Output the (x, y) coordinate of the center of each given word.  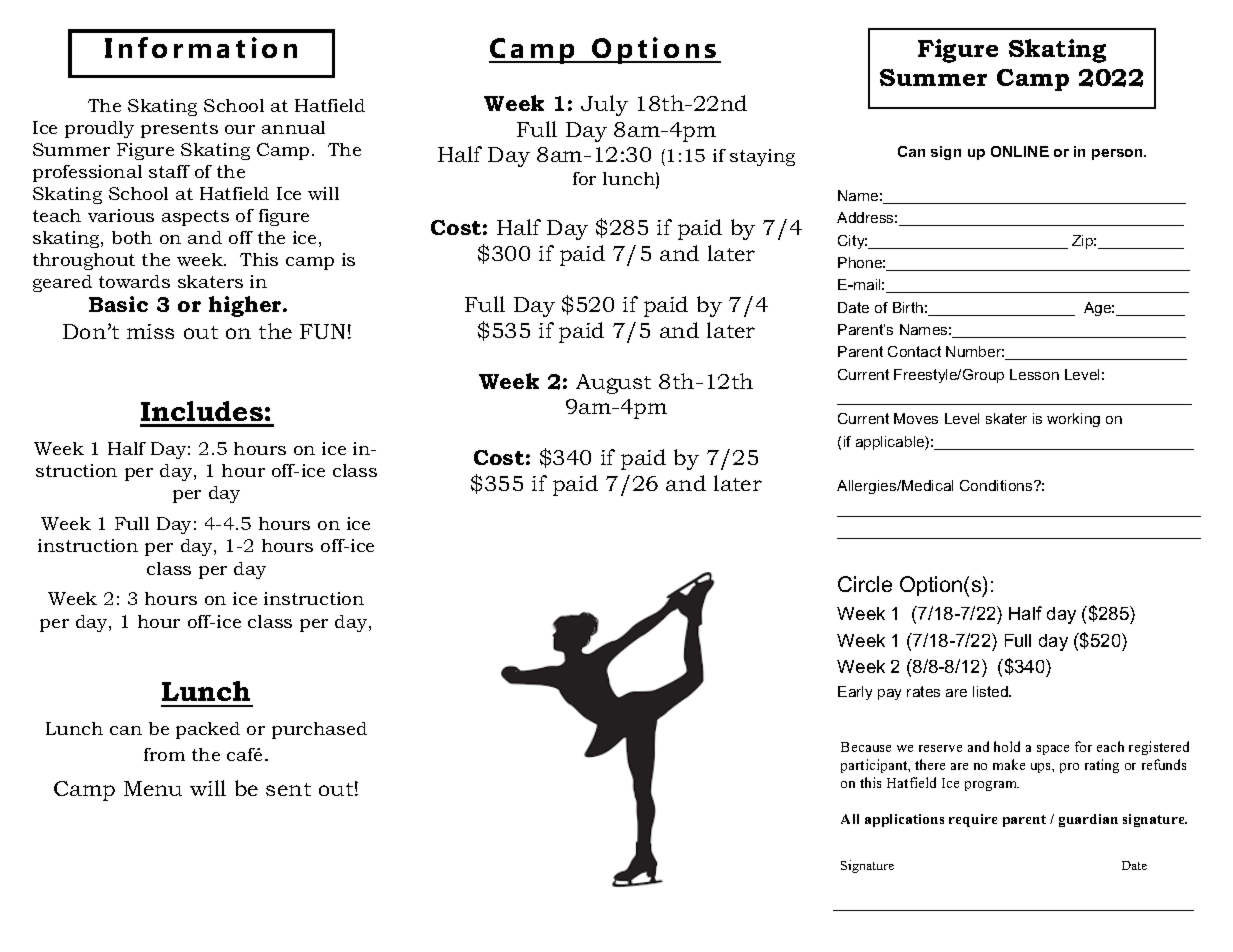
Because (866, 747)
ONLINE (1020, 151)
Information (201, 47)
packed (208, 730)
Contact (914, 351)
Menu (153, 788)
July (604, 105)
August (613, 384)
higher (246, 306)
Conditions (997, 485)
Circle (865, 584)
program (992, 786)
